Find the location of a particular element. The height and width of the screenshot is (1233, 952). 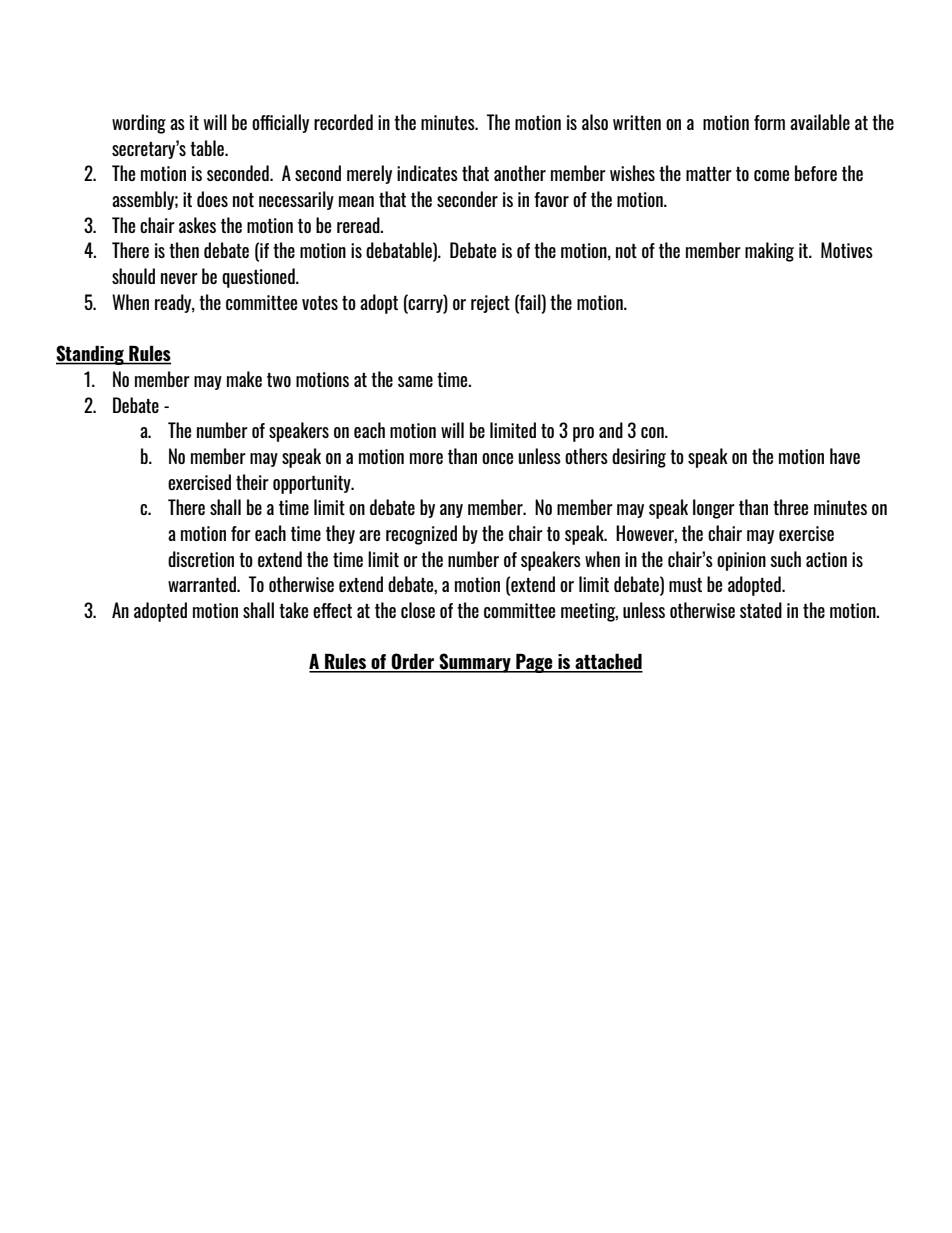

three is located at coordinates (790, 507).
